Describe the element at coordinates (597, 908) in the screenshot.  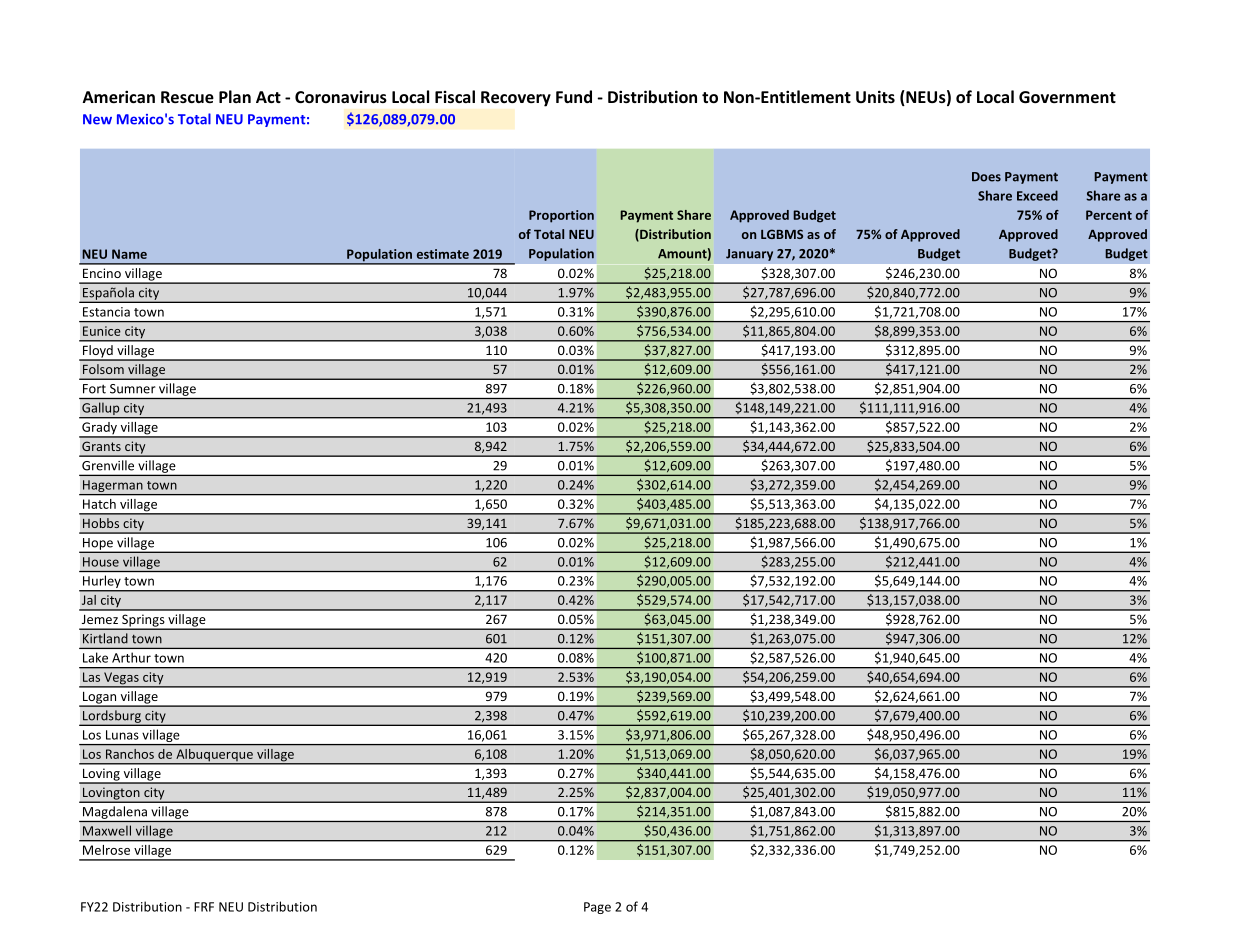
I see `Page` at that location.
